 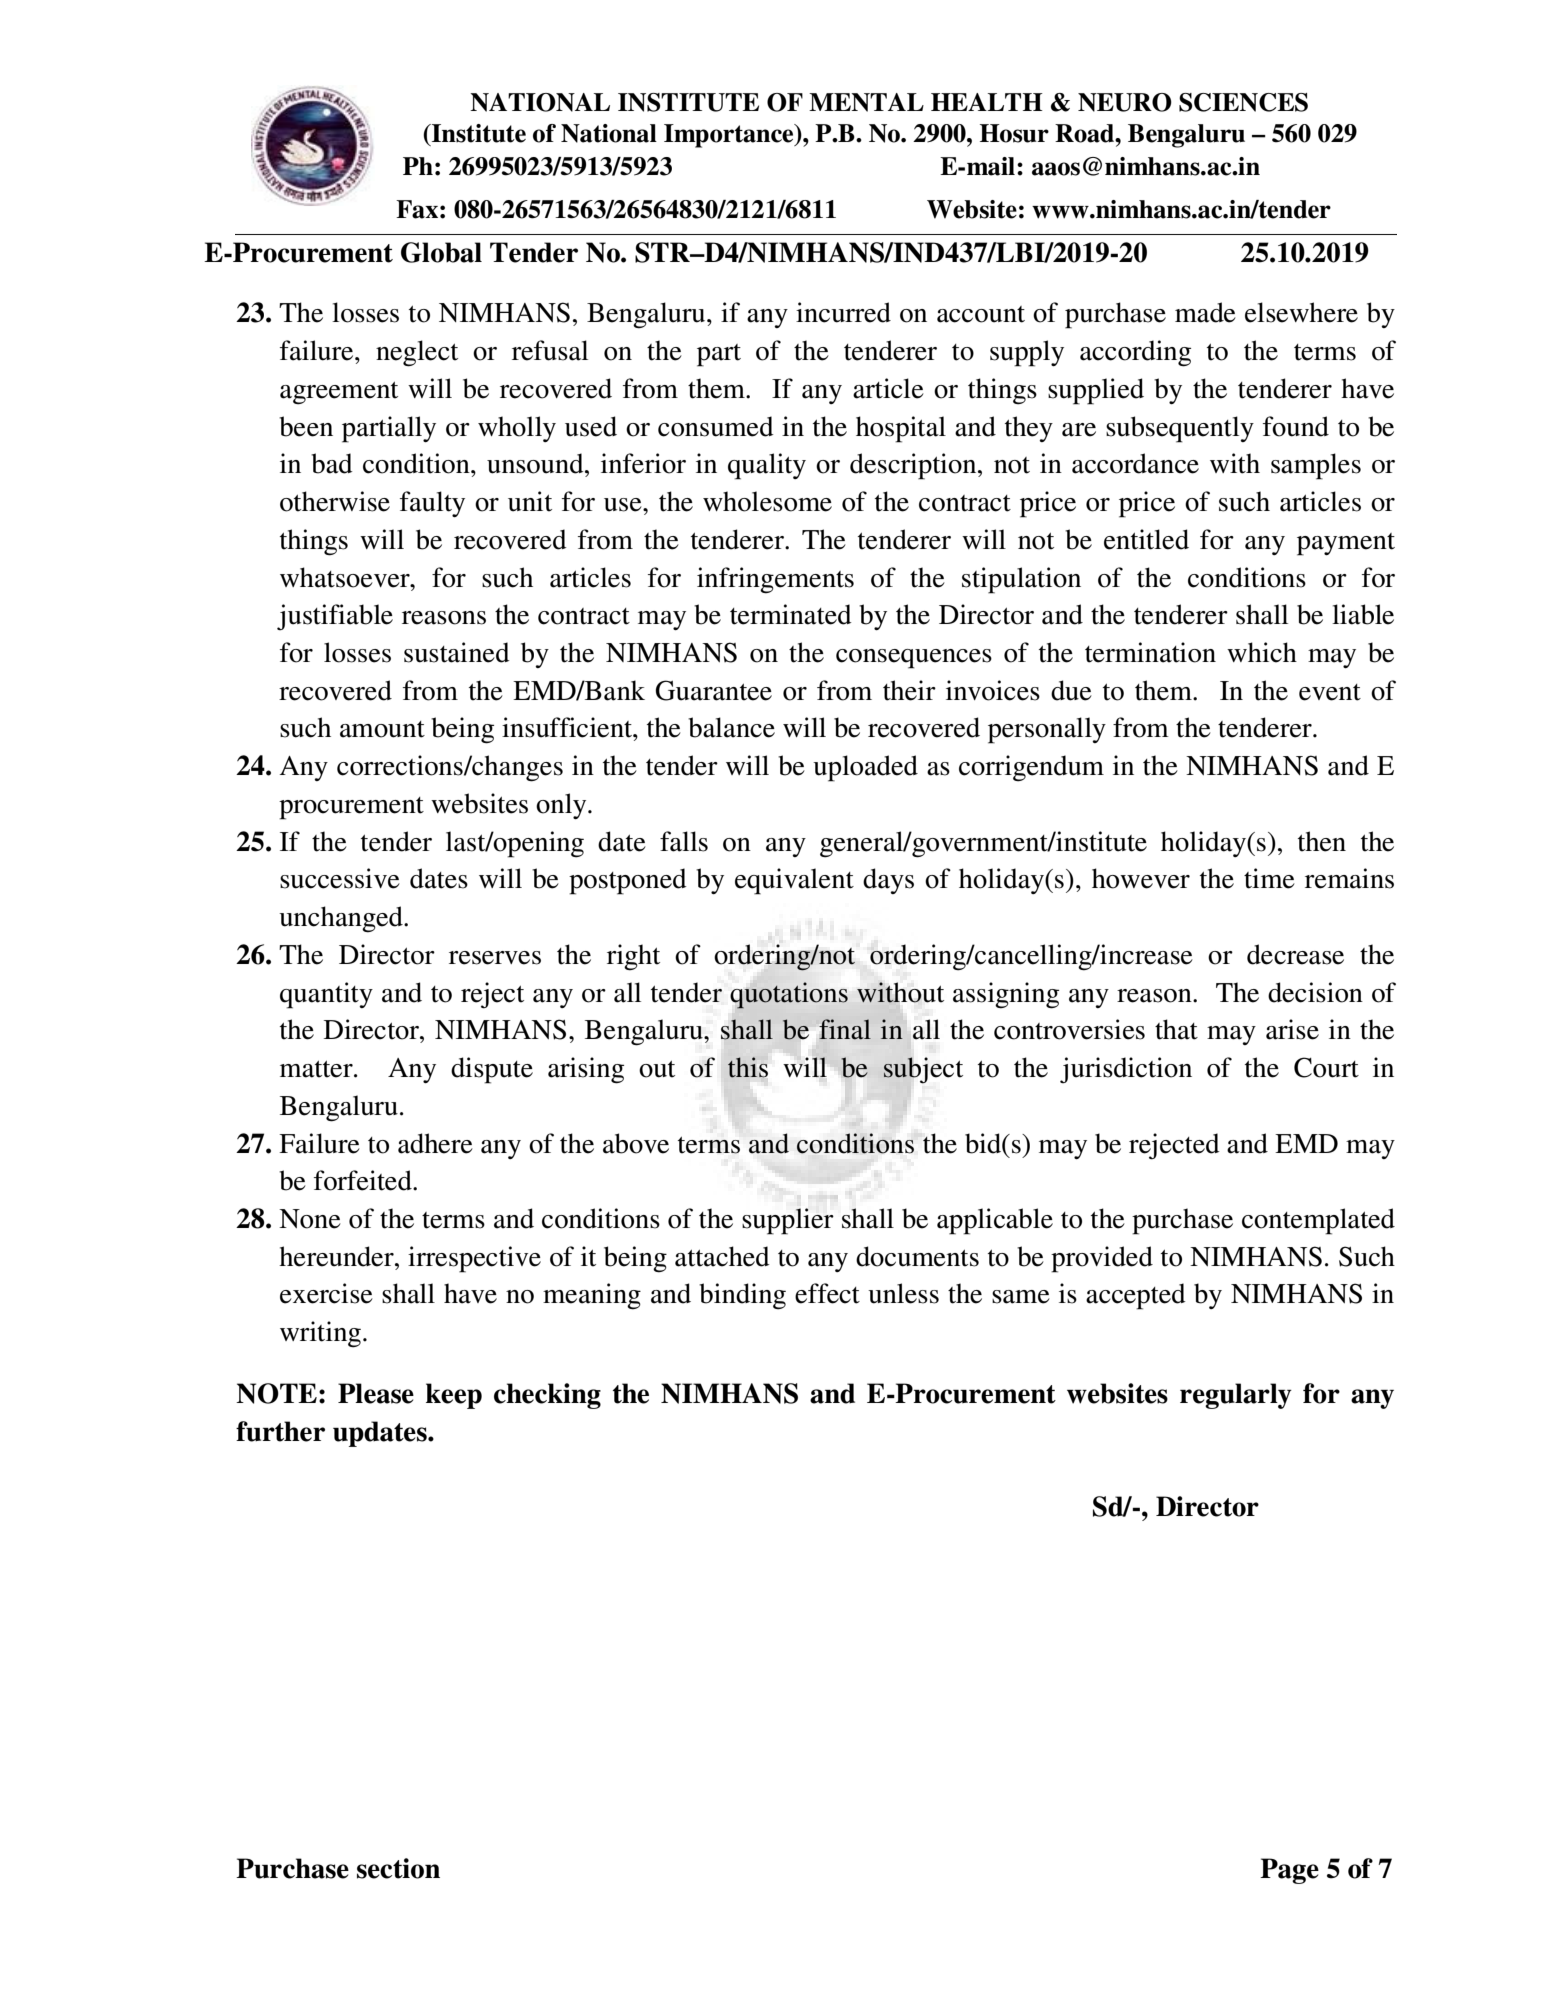 What do you see at coordinates (441, 252) in the screenshot?
I see `Global` at bounding box center [441, 252].
